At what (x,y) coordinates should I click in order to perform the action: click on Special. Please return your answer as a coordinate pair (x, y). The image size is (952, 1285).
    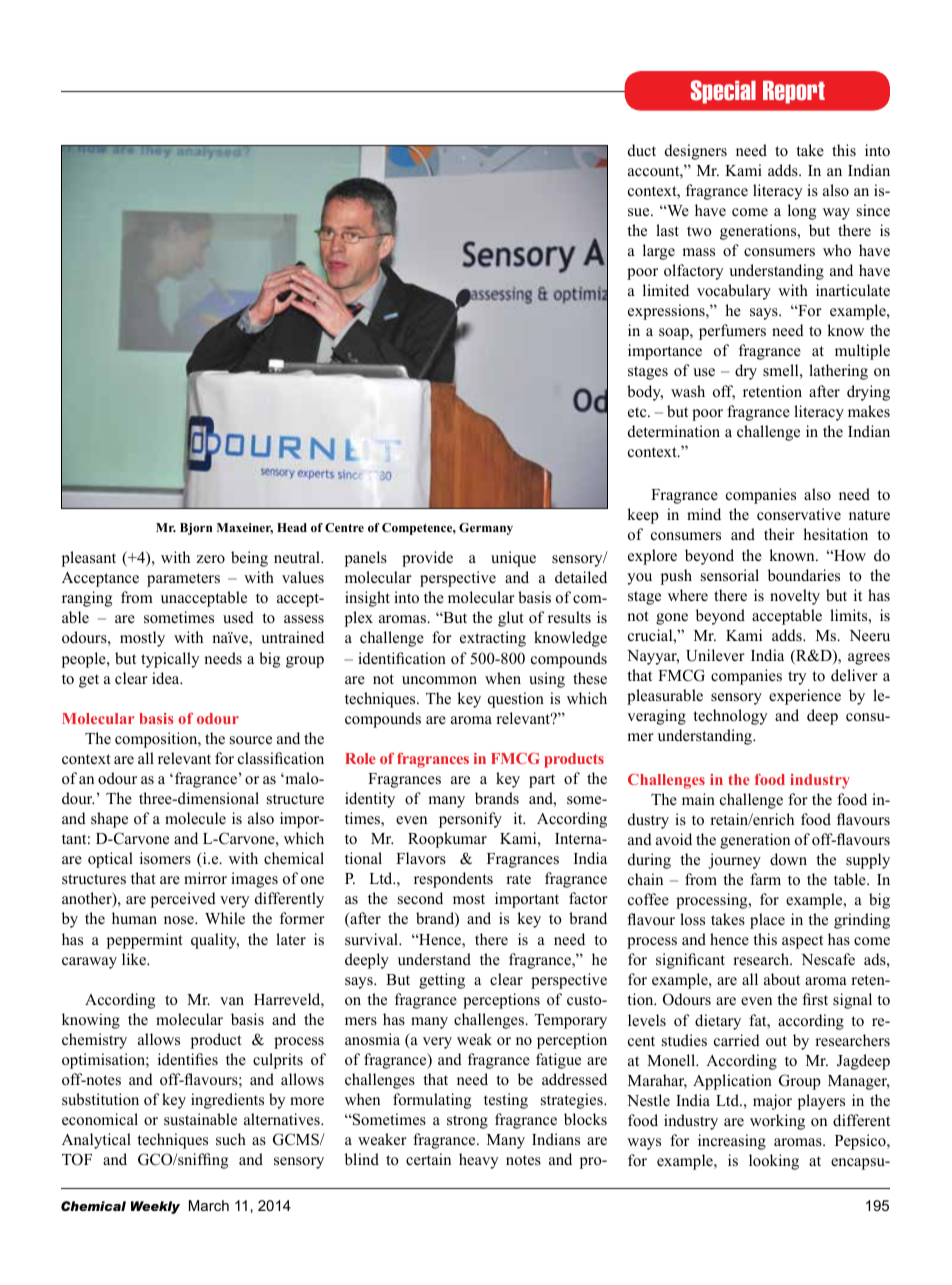
    Looking at the image, I should click on (723, 92).
